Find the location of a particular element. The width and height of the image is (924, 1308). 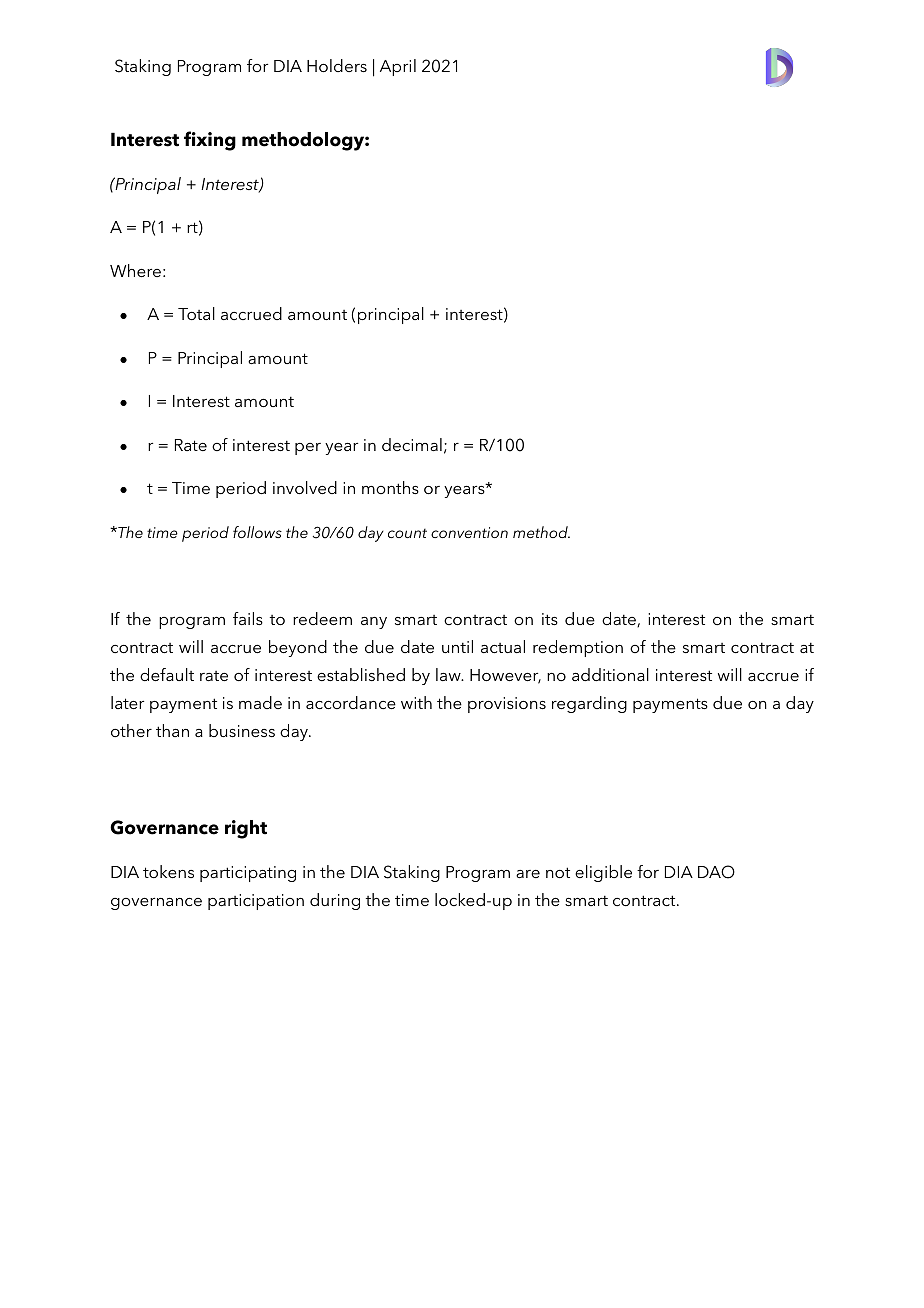

Holders is located at coordinates (337, 65).
